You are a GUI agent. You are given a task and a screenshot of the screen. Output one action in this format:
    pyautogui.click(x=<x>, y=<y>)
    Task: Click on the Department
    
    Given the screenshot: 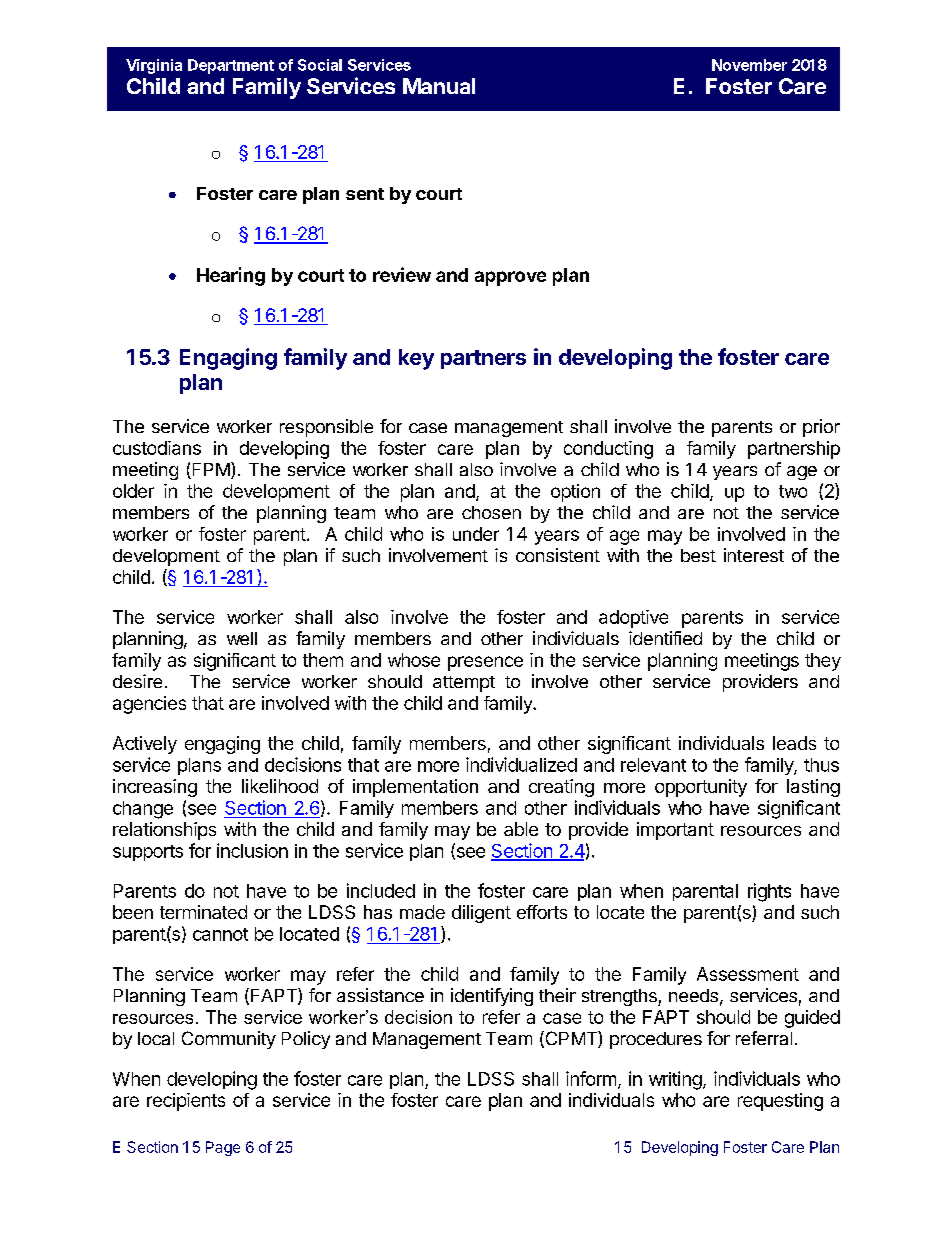 What is the action you would take?
    pyautogui.click(x=231, y=66)
